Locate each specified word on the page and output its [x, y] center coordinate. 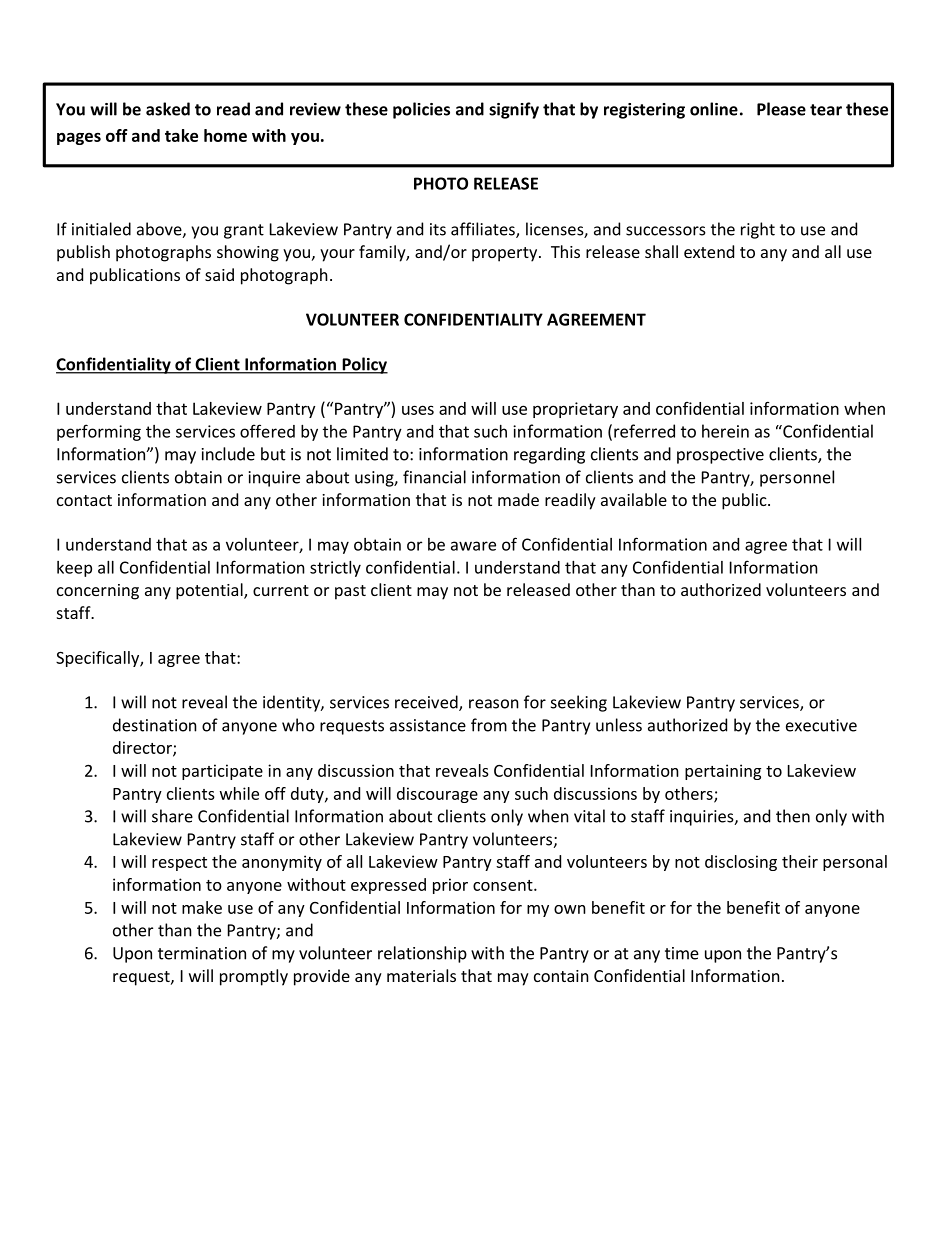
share [172, 816]
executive [821, 725]
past [350, 592]
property [506, 254]
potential [210, 591]
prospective [720, 456]
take [181, 135]
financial [434, 477]
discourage [437, 795]
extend [709, 251]
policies [421, 110]
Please [781, 109]
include [228, 454]
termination [202, 953]
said [219, 274]
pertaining [723, 772]
